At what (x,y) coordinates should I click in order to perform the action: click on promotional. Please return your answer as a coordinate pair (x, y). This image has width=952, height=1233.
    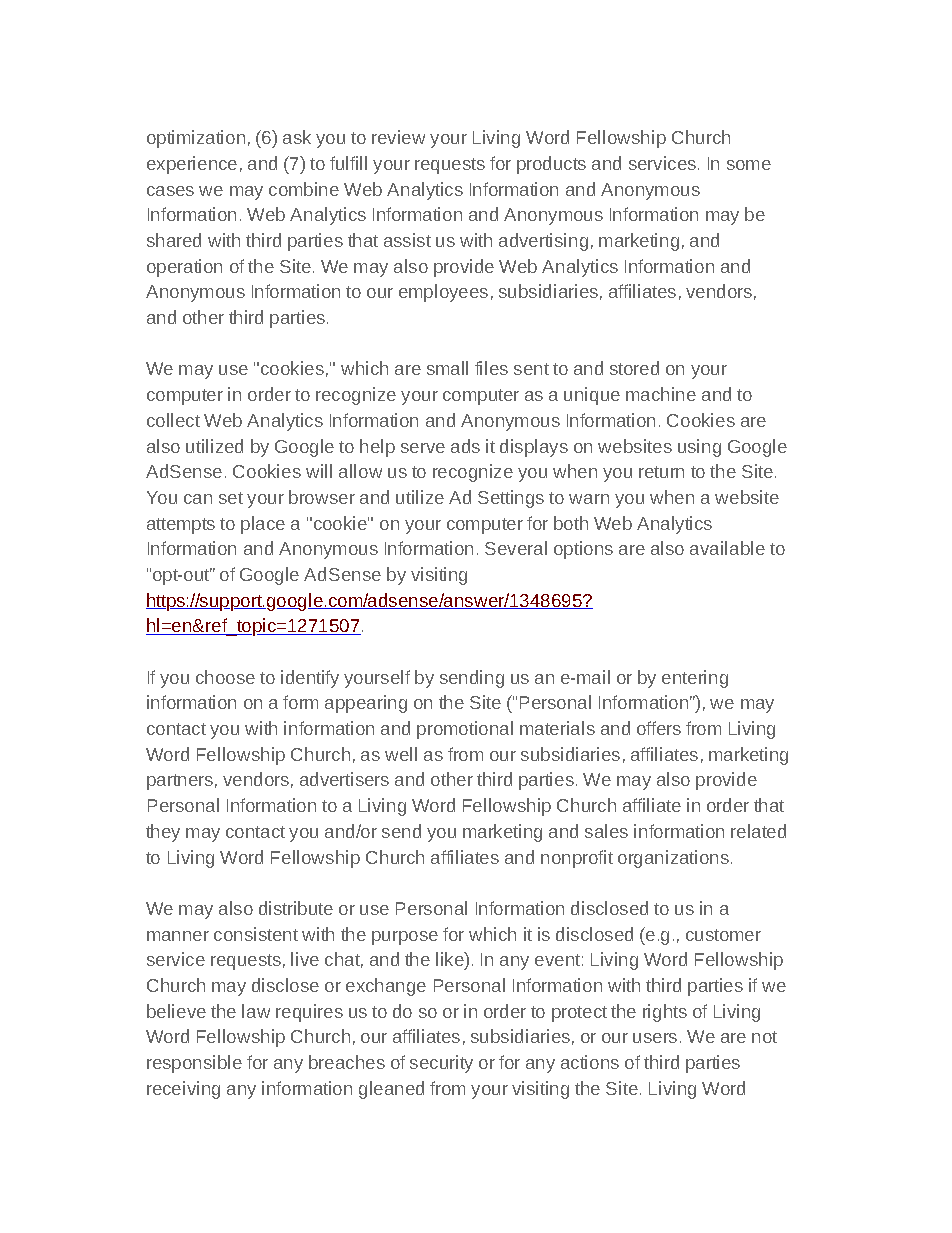
    Looking at the image, I should click on (465, 730).
